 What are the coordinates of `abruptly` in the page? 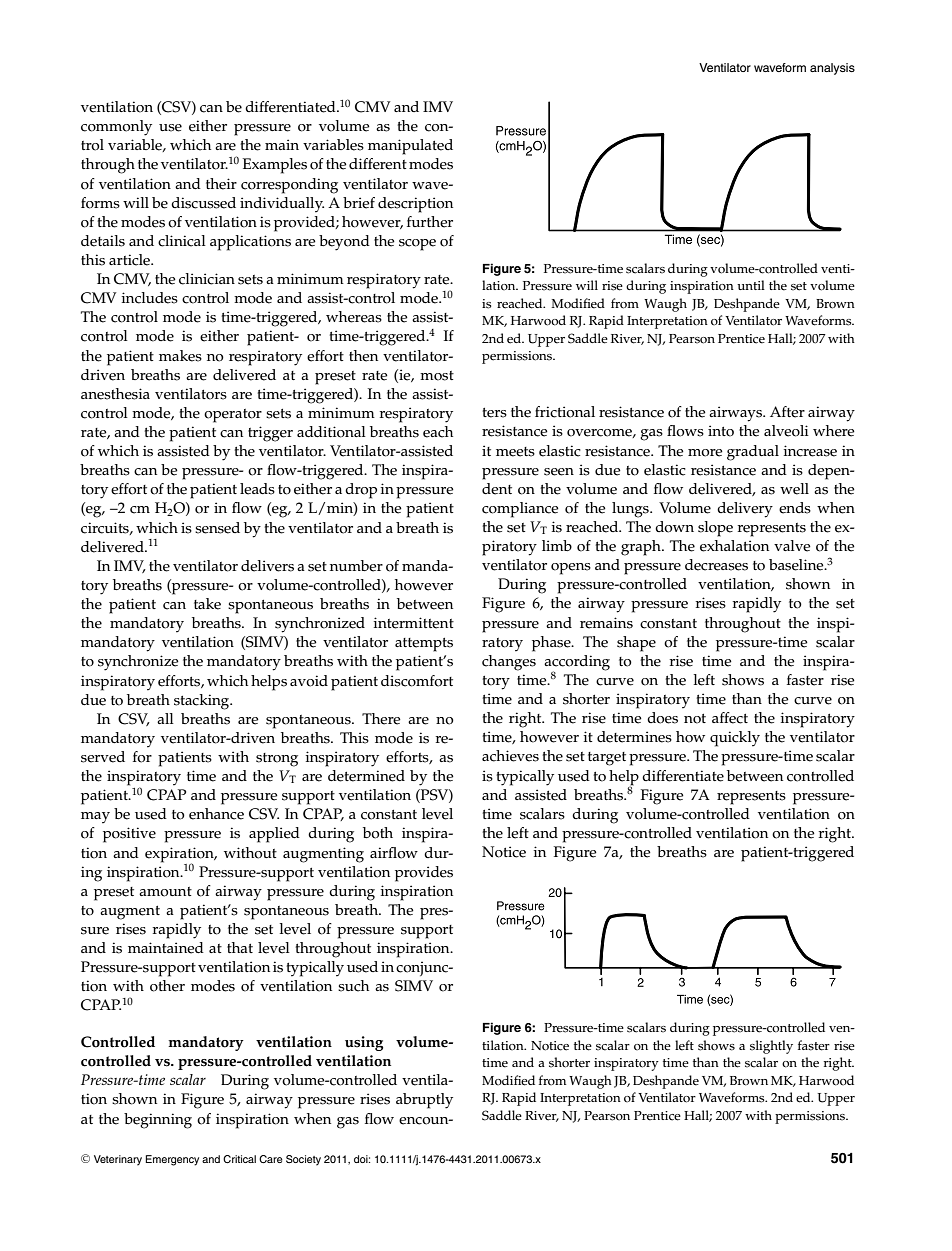 It's located at (424, 1101).
